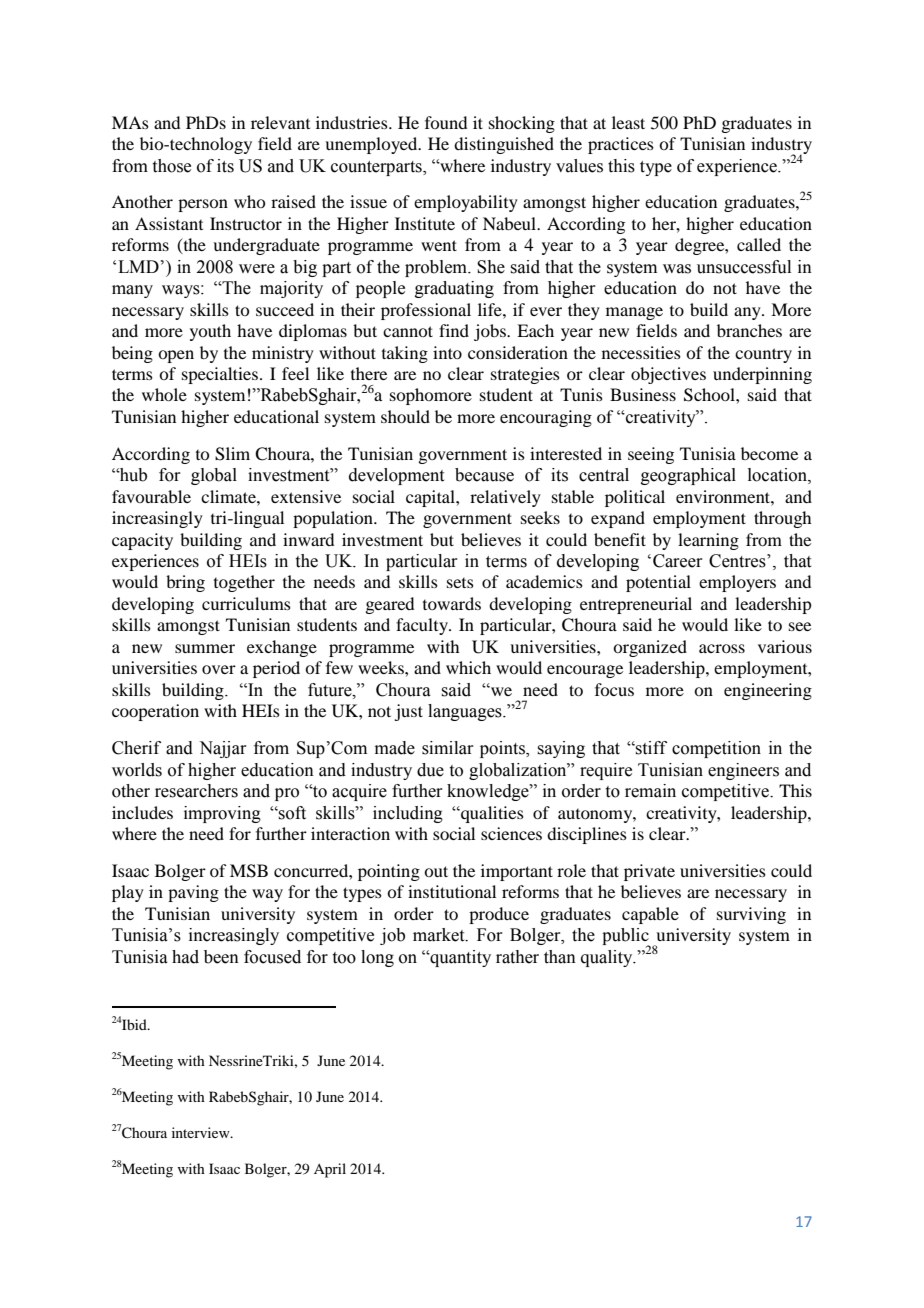 The height and width of the document is (1308, 924). Describe the element at coordinates (330, 1170) in the document. I see `April` at that location.
